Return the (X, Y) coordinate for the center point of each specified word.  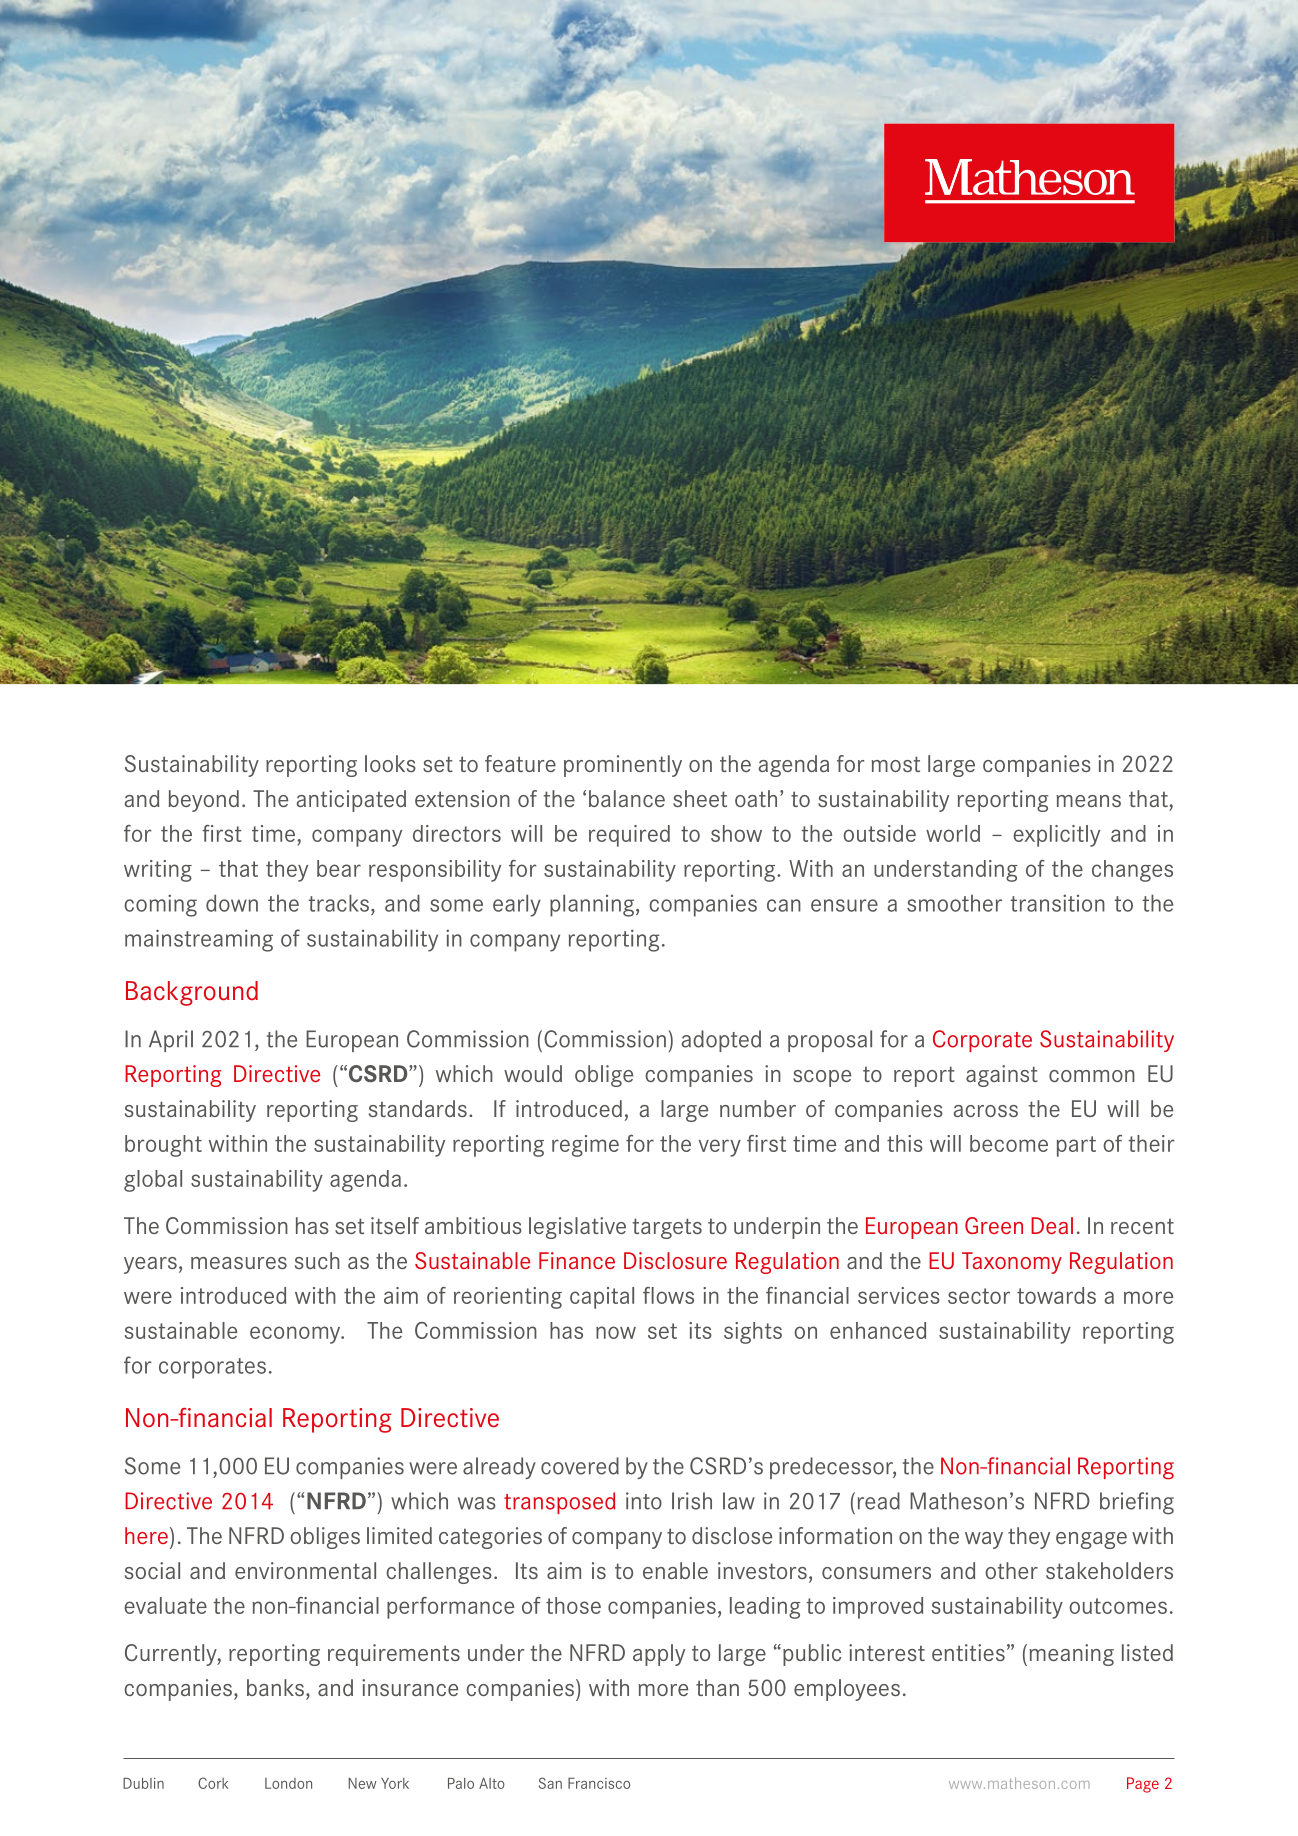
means (1088, 801)
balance (627, 798)
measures (239, 1263)
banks (275, 1687)
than (717, 1687)
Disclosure (675, 1260)
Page (1143, 1785)
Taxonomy (1012, 1263)
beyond (203, 801)
